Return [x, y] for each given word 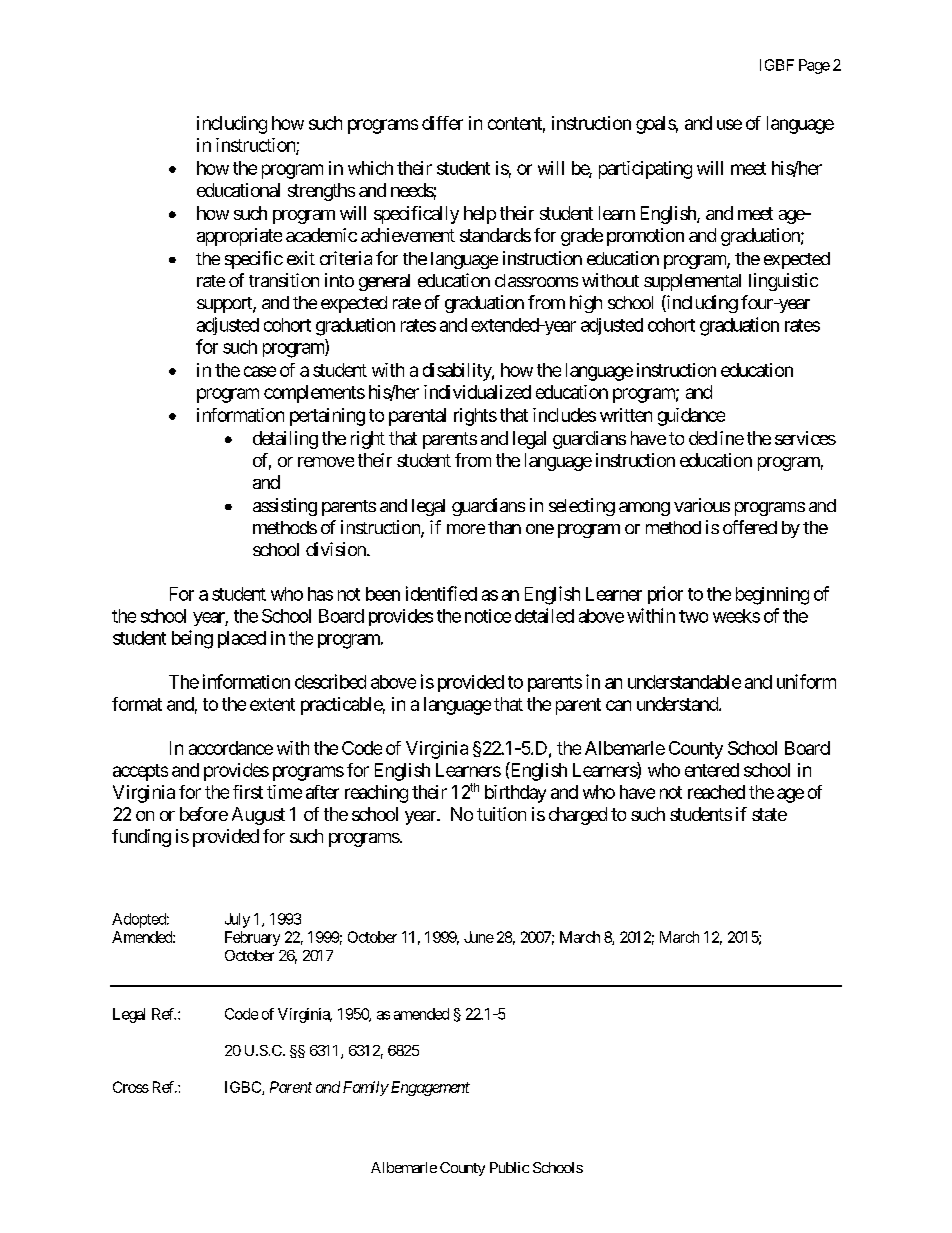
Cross [131, 1087]
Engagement [429, 1088]
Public [509, 1167]
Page [814, 66]
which [370, 168]
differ [442, 123]
